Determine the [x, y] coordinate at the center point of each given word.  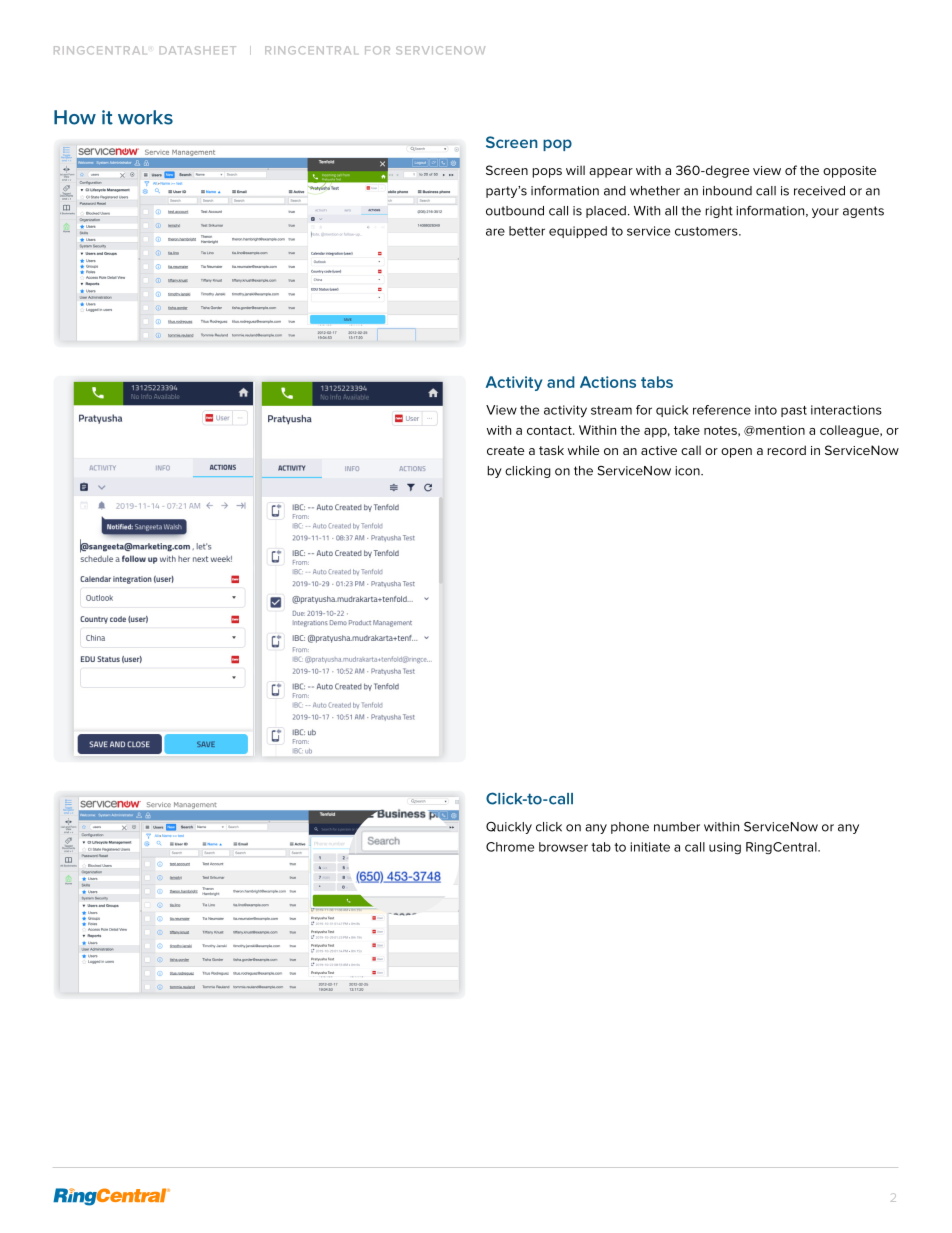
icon [688, 471]
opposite [849, 172]
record [786, 450]
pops [547, 173]
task [551, 450]
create [505, 450]
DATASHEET [198, 50]
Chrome [510, 847]
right [719, 212]
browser [563, 847]
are [495, 232]
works [145, 117]
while [583, 450]
